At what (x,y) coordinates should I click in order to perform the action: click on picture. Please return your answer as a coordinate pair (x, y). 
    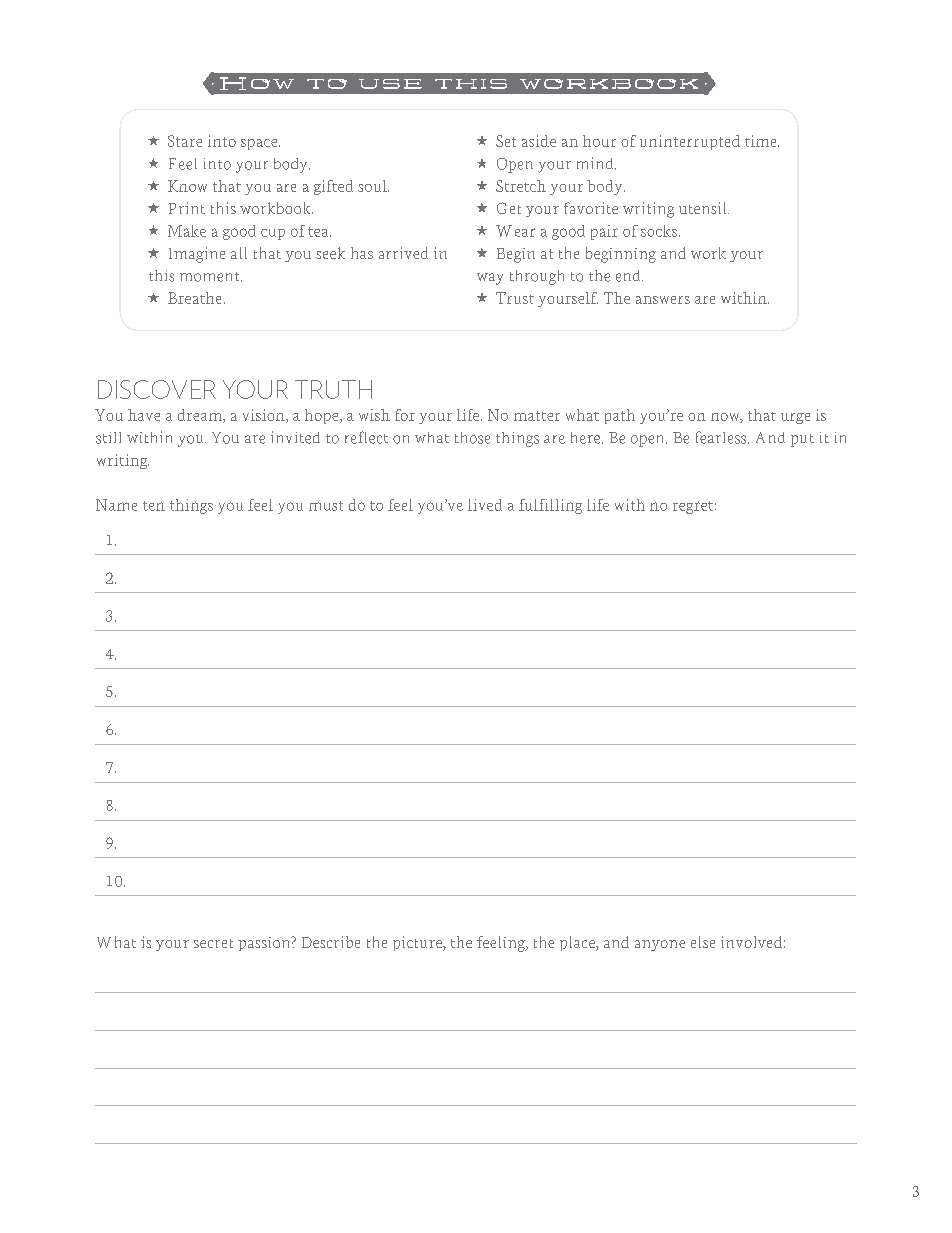
    Looking at the image, I should click on (418, 943).
